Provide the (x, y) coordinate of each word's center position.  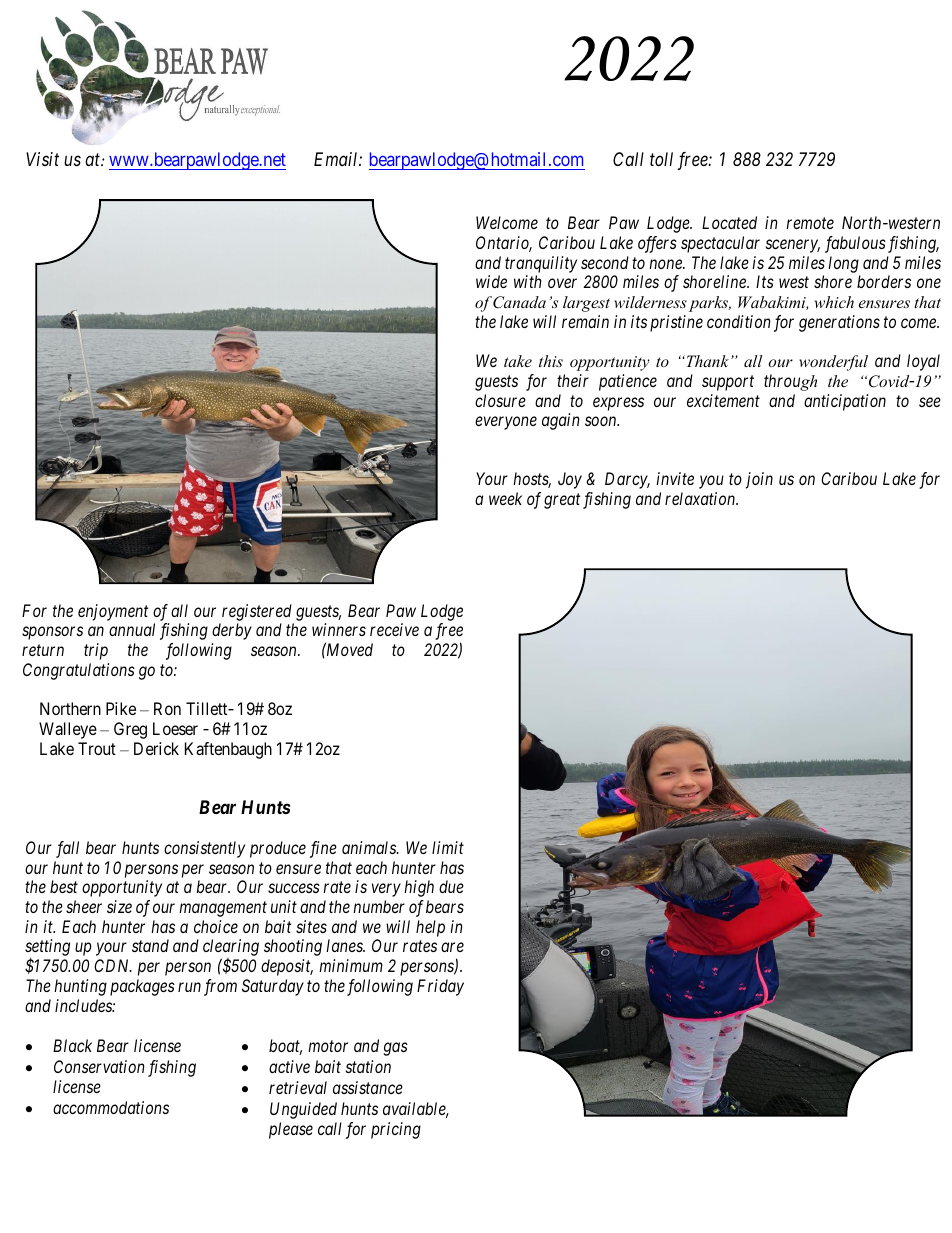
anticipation (845, 402)
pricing (396, 1130)
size (119, 906)
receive (394, 629)
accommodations (111, 1107)
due (451, 886)
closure (500, 400)
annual (132, 629)
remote (810, 223)
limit (448, 847)
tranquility (541, 264)
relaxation (701, 498)
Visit (42, 159)
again (561, 421)
